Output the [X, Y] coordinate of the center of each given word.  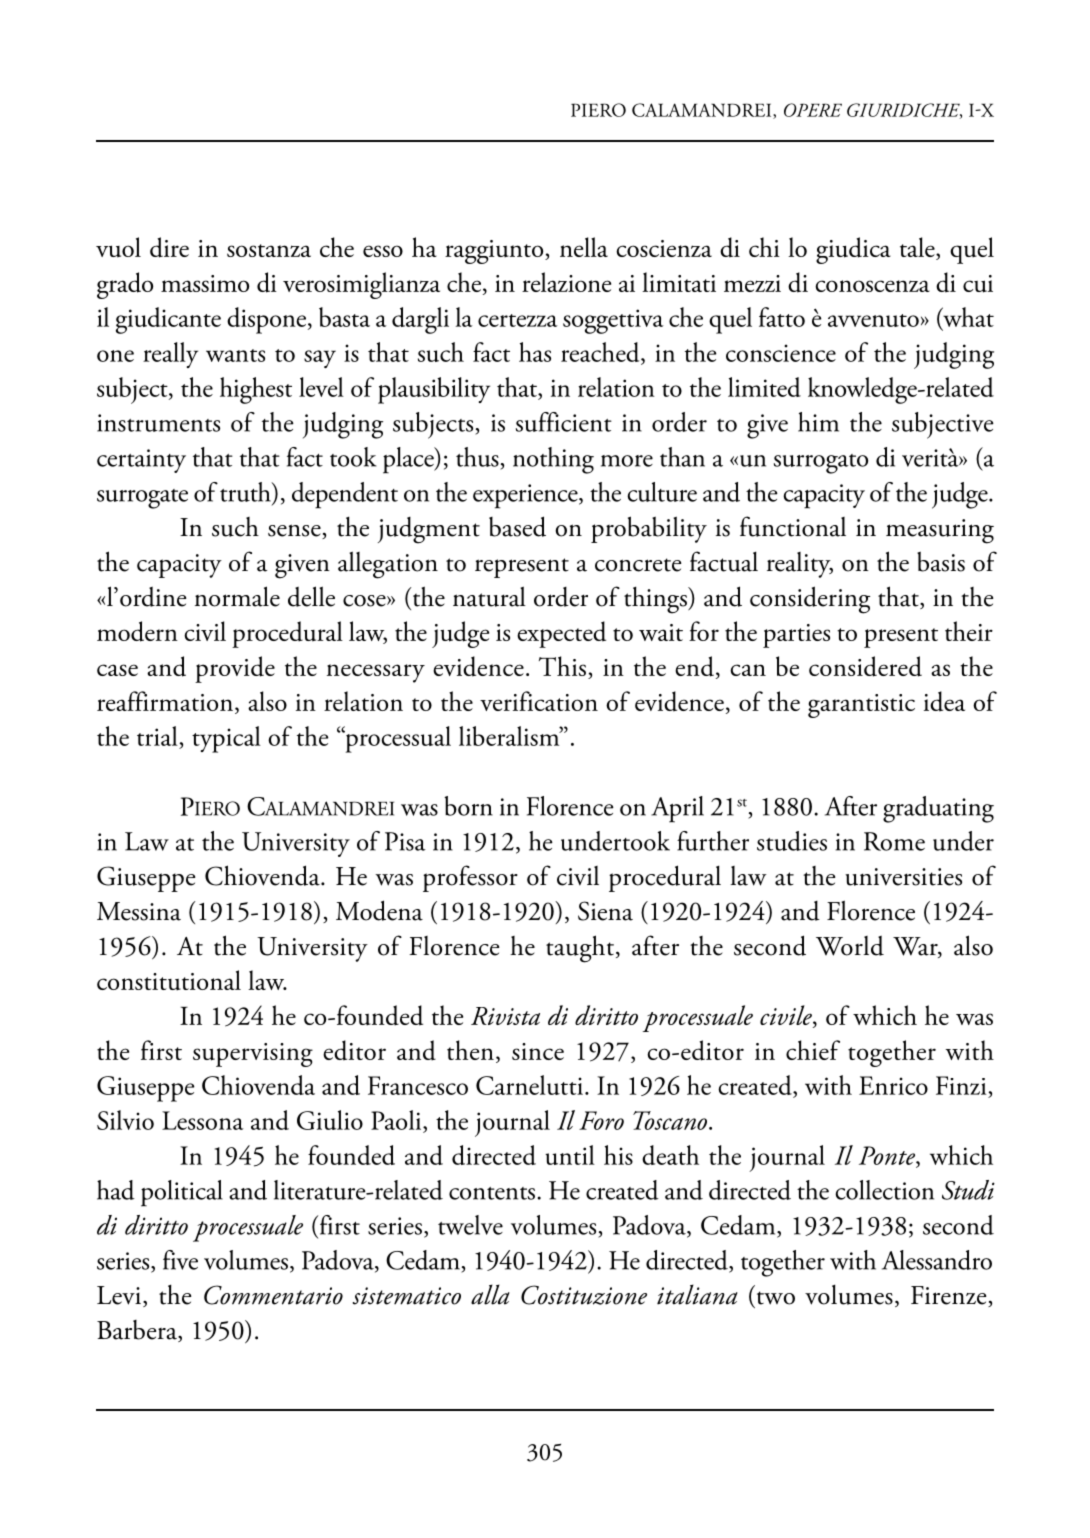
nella [584, 247]
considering [810, 600]
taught [580, 949]
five [180, 1260]
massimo [205, 283]
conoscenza [872, 286]
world [850, 946]
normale [237, 596]
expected [561, 634]
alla [490, 1294]
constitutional [169, 980]
